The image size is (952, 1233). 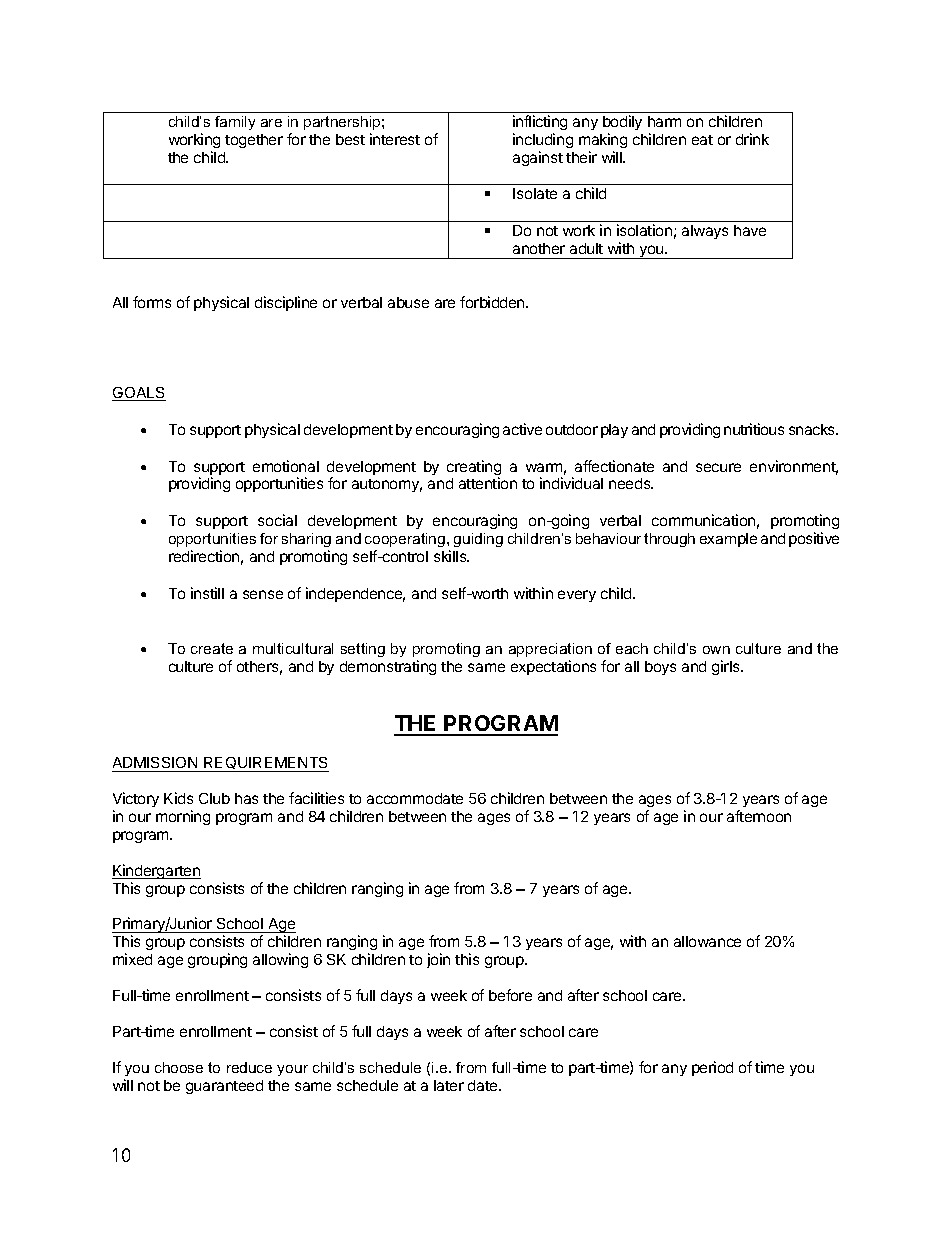 I want to click on against, so click(x=538, y=158).
